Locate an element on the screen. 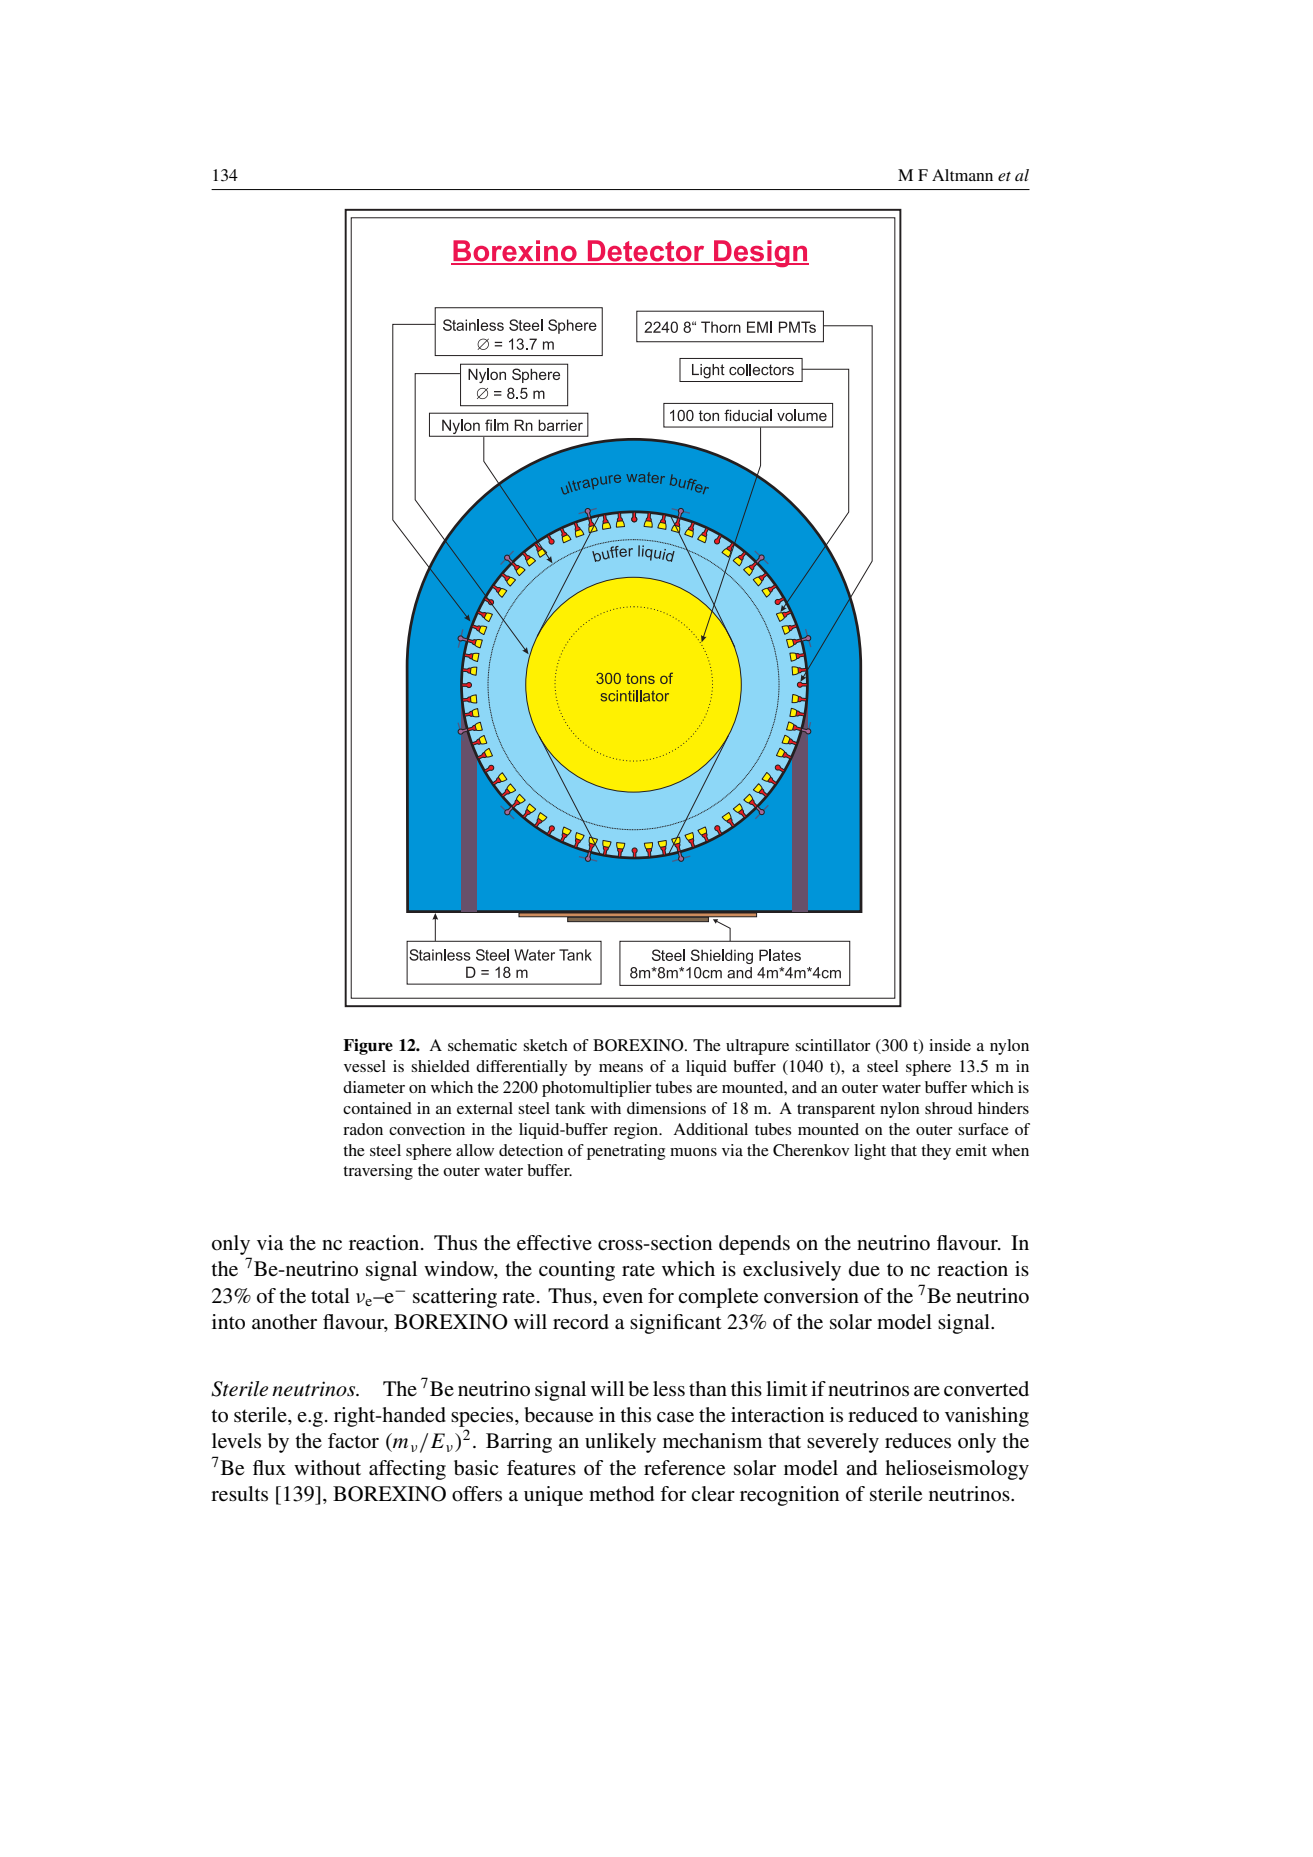  Altmann is located at coordinates (962, 175).
